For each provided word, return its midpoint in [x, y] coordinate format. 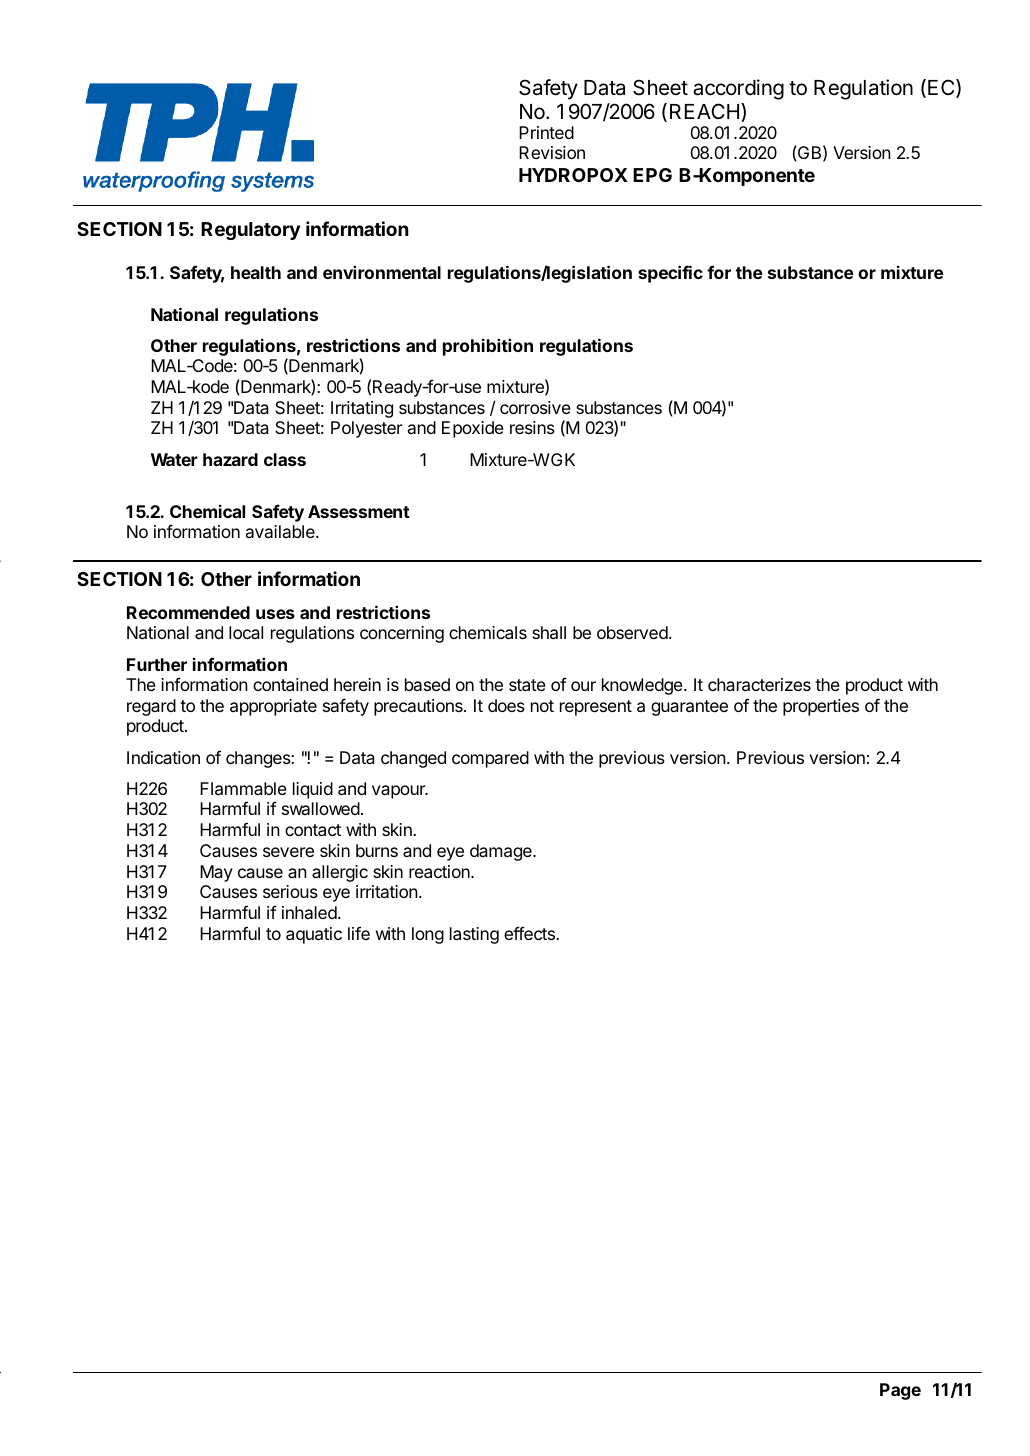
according [738, 89]
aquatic [314, 935]
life [359, 933]
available [281, 531]
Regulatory [250, 231]
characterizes [759, 684]
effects [531, 933]
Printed [546, 132]
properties [821, 707]
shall [549, 632]
